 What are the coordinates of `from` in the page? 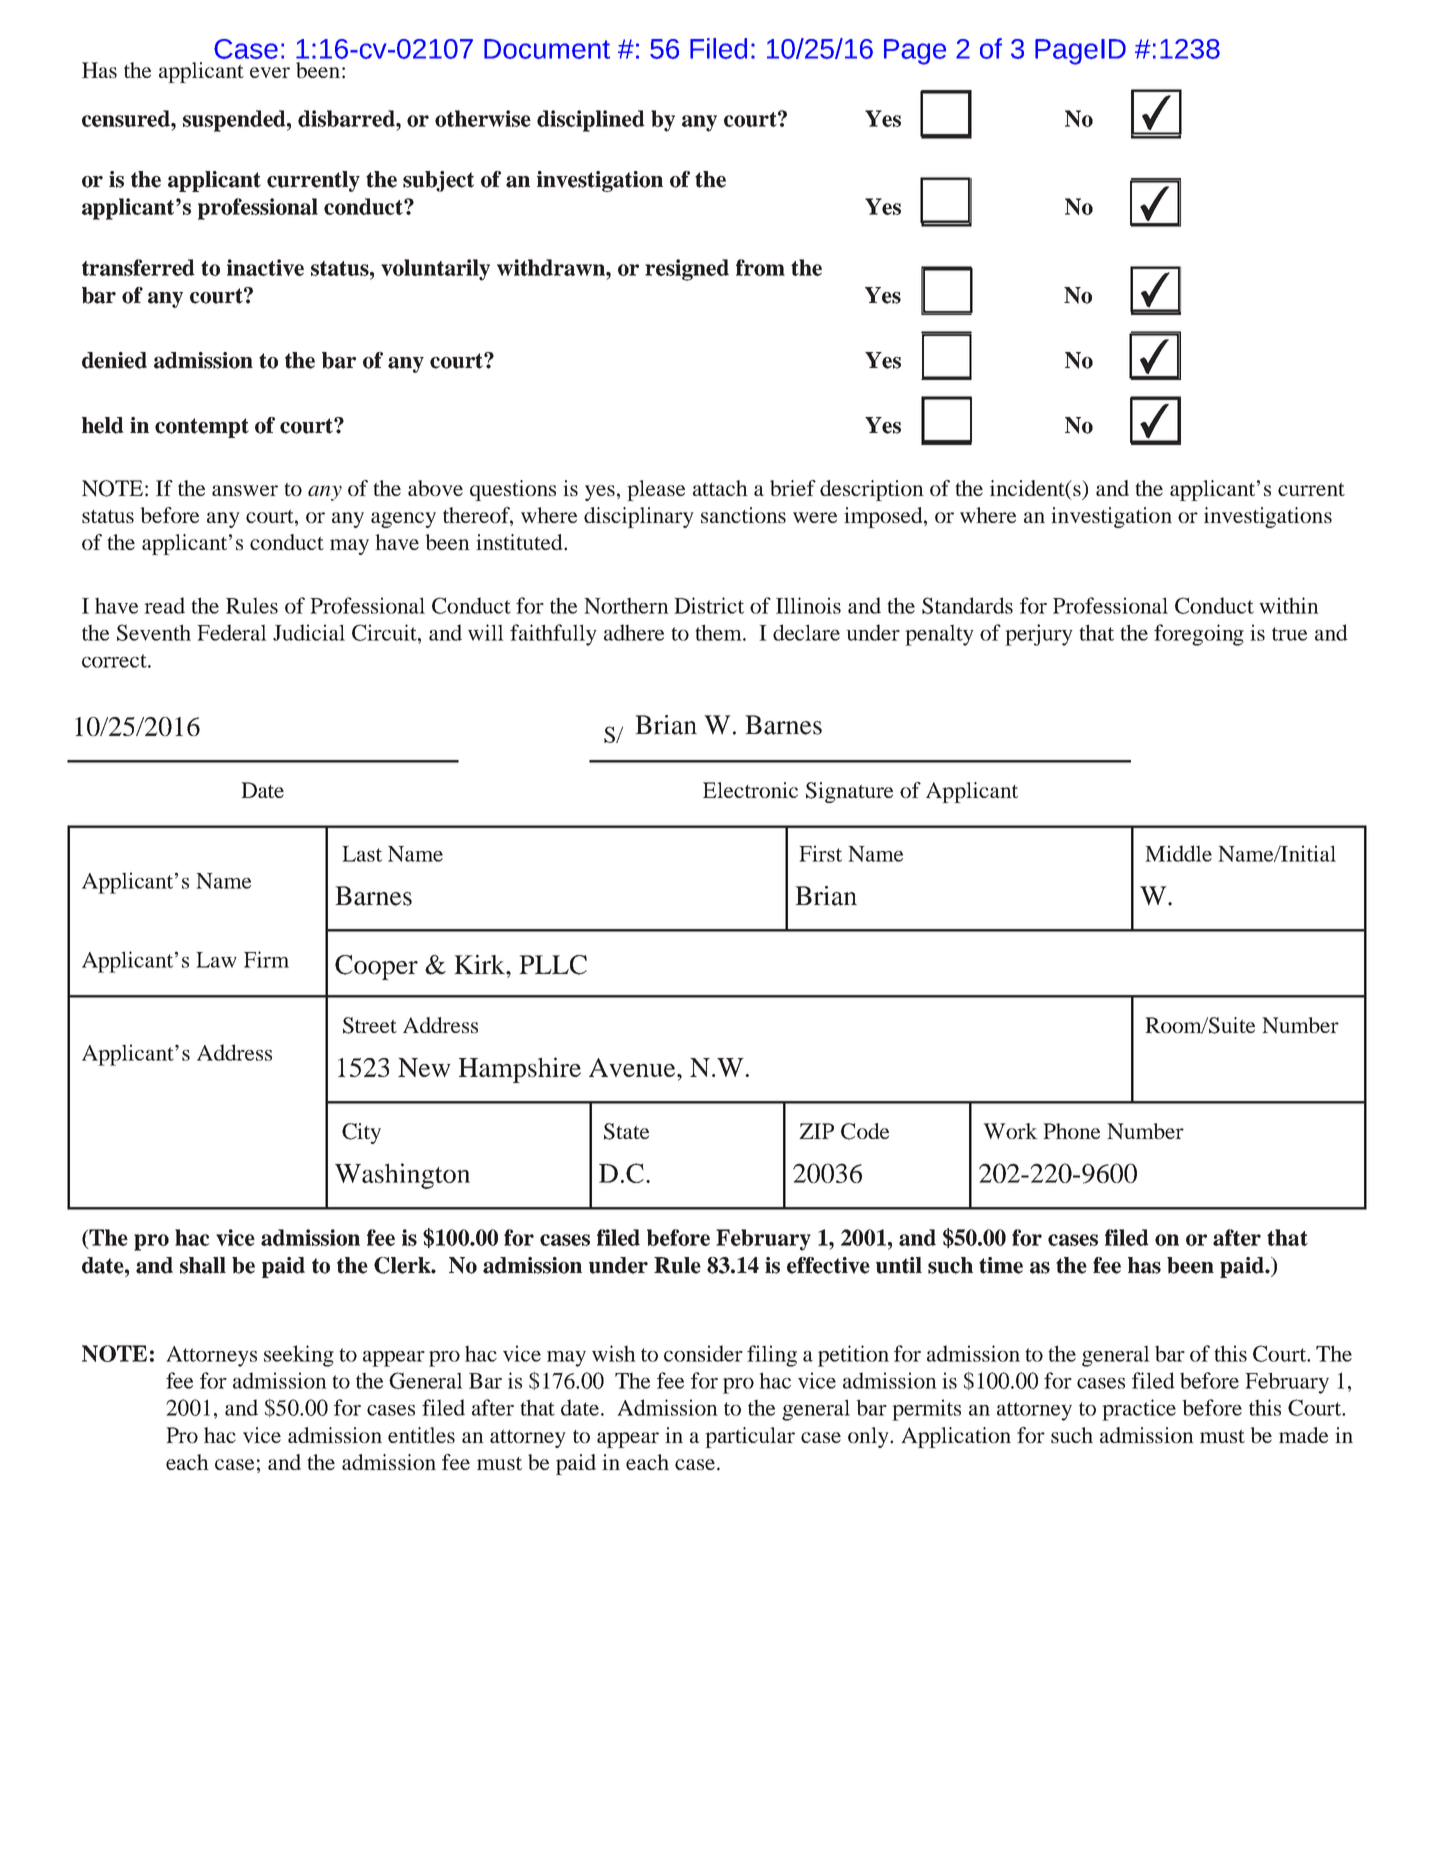 It's located at (760, 267).
